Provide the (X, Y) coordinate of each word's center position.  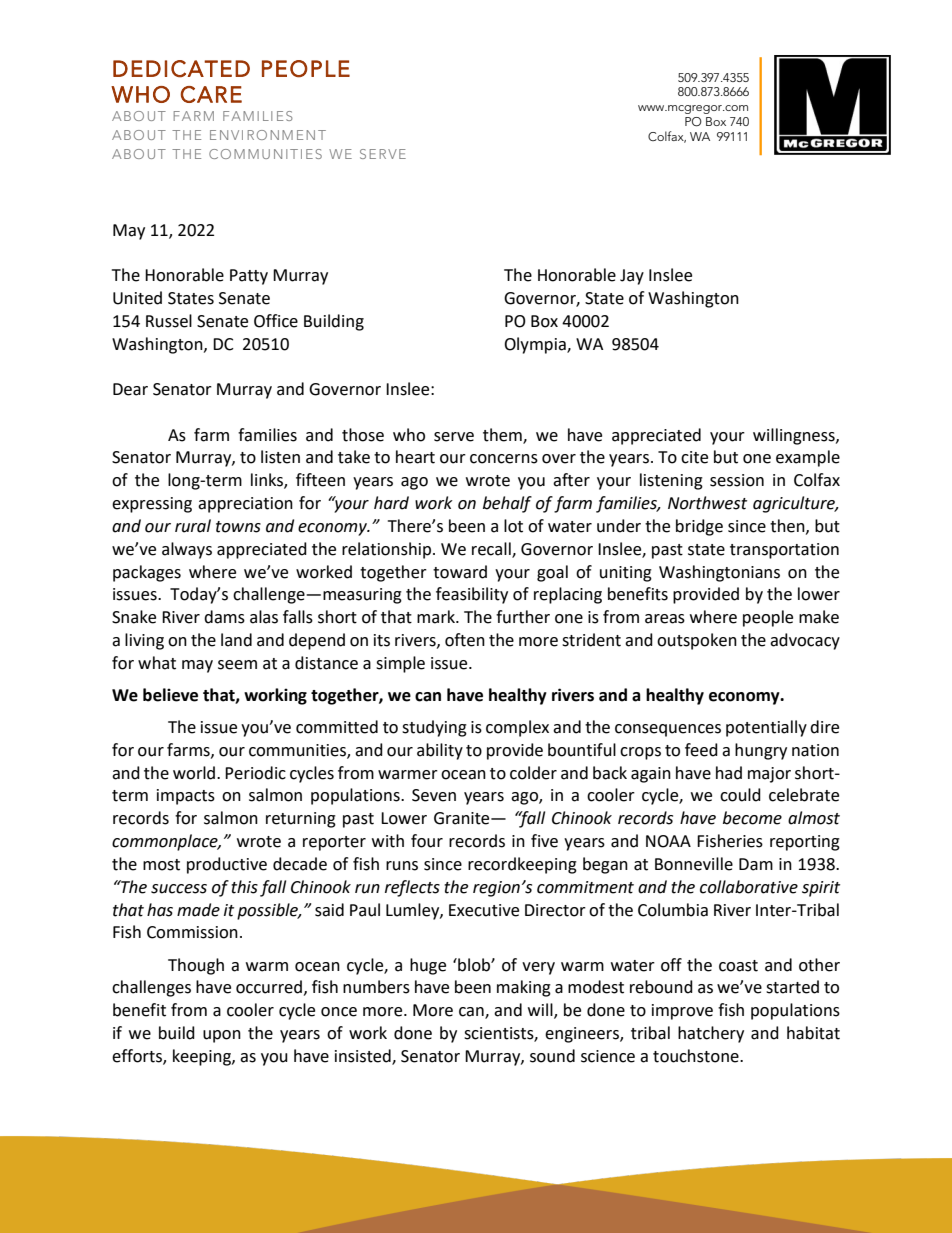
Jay (632, 277)
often (465, 640)
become (752, 818)
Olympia (536, 345)
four (427, 841)
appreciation (245, 505)
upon (222, 1036)
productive (227, 865)
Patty (249, 277)
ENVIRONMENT (268, 135)
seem (237, 665)
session (737, 480)
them (503, 435)
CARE (211, 94)
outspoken (697, 641)
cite (694, 457)
